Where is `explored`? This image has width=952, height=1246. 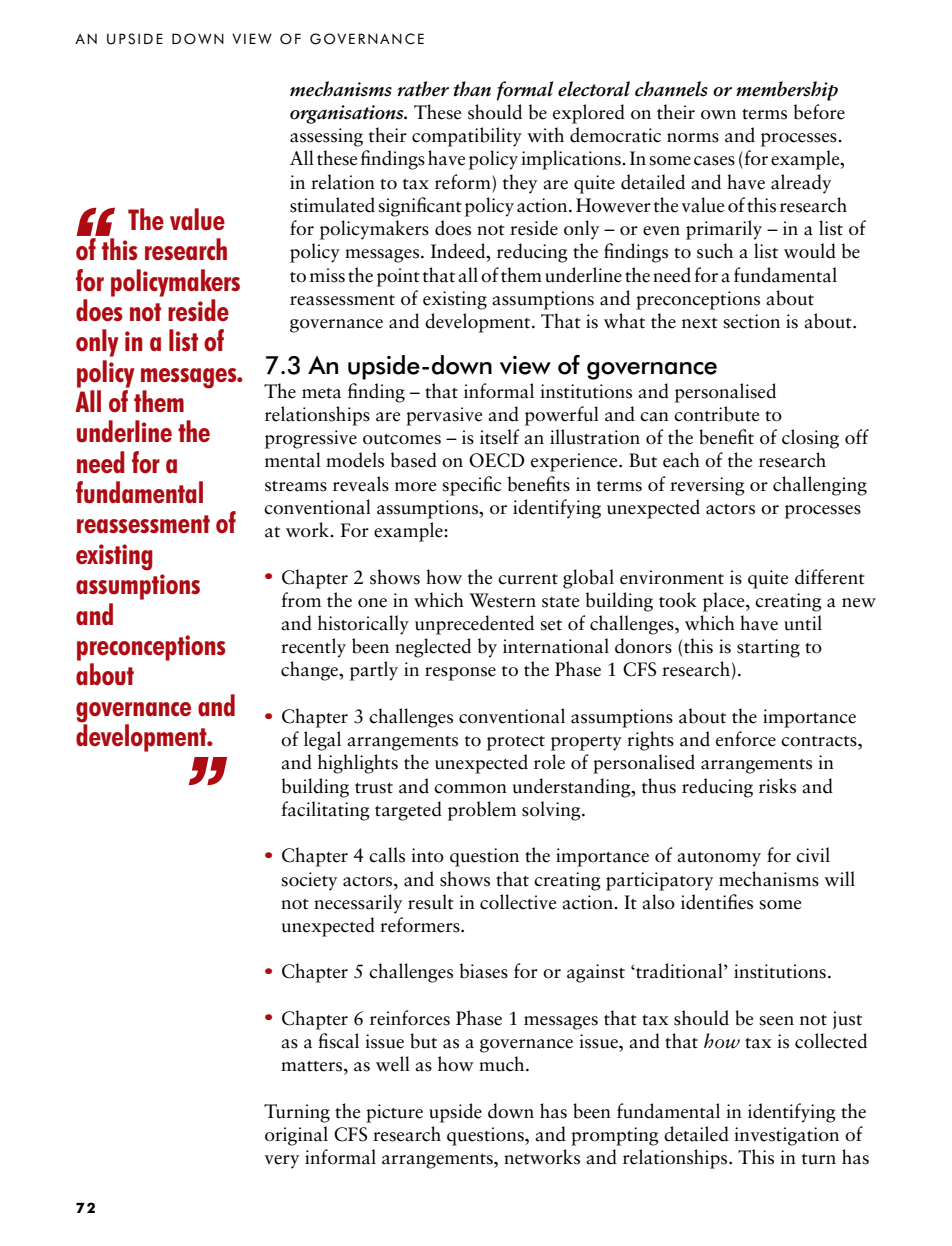
explored is located at coordinates (589, 114).
